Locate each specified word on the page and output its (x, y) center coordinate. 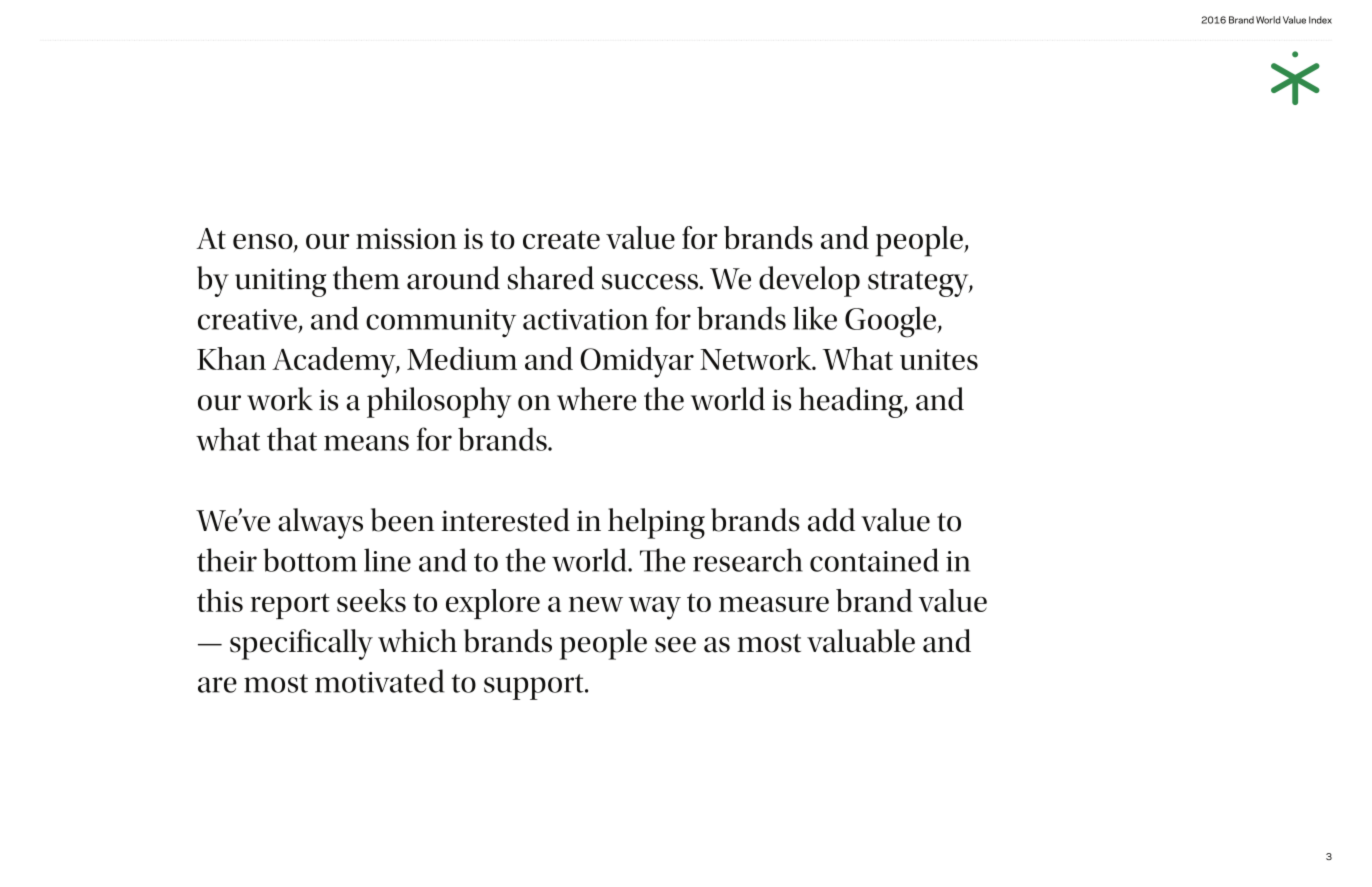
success (651, 282)
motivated (379, 681)
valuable (861, 641)
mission (406, 238)
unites (939, 359)
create (561, 239)
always (320, 523)
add (831, 520)
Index (1320, 20)
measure (774, 604)
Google (891, 322)
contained (874, 560)
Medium (462, 358)
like (815, 318)
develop (809, 281)
